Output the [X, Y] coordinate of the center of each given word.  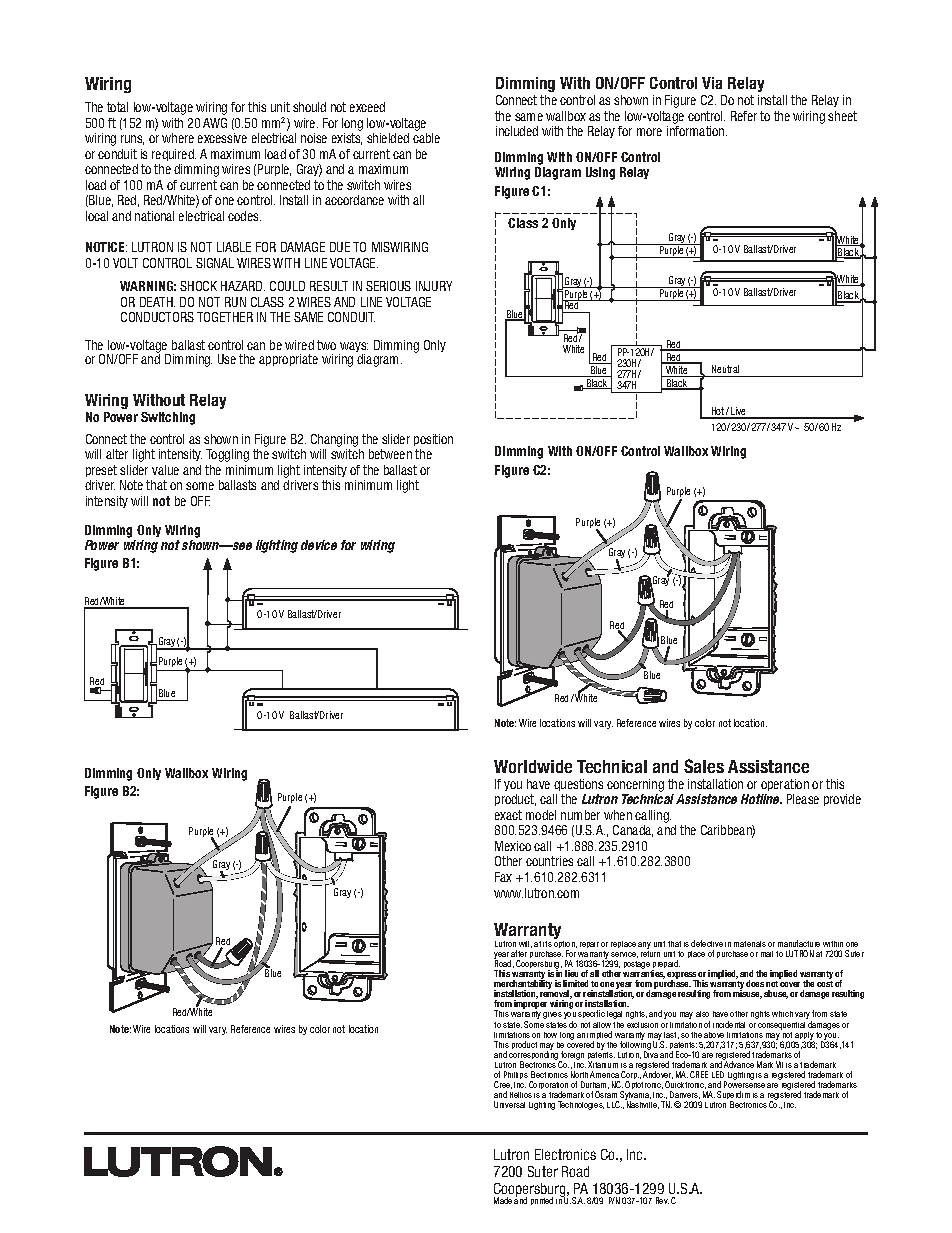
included [517, 131]
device [319, 545]
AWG [215, 123]
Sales [704, 766]
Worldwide [533, 766]
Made [503, 1200]
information [697, 131]
